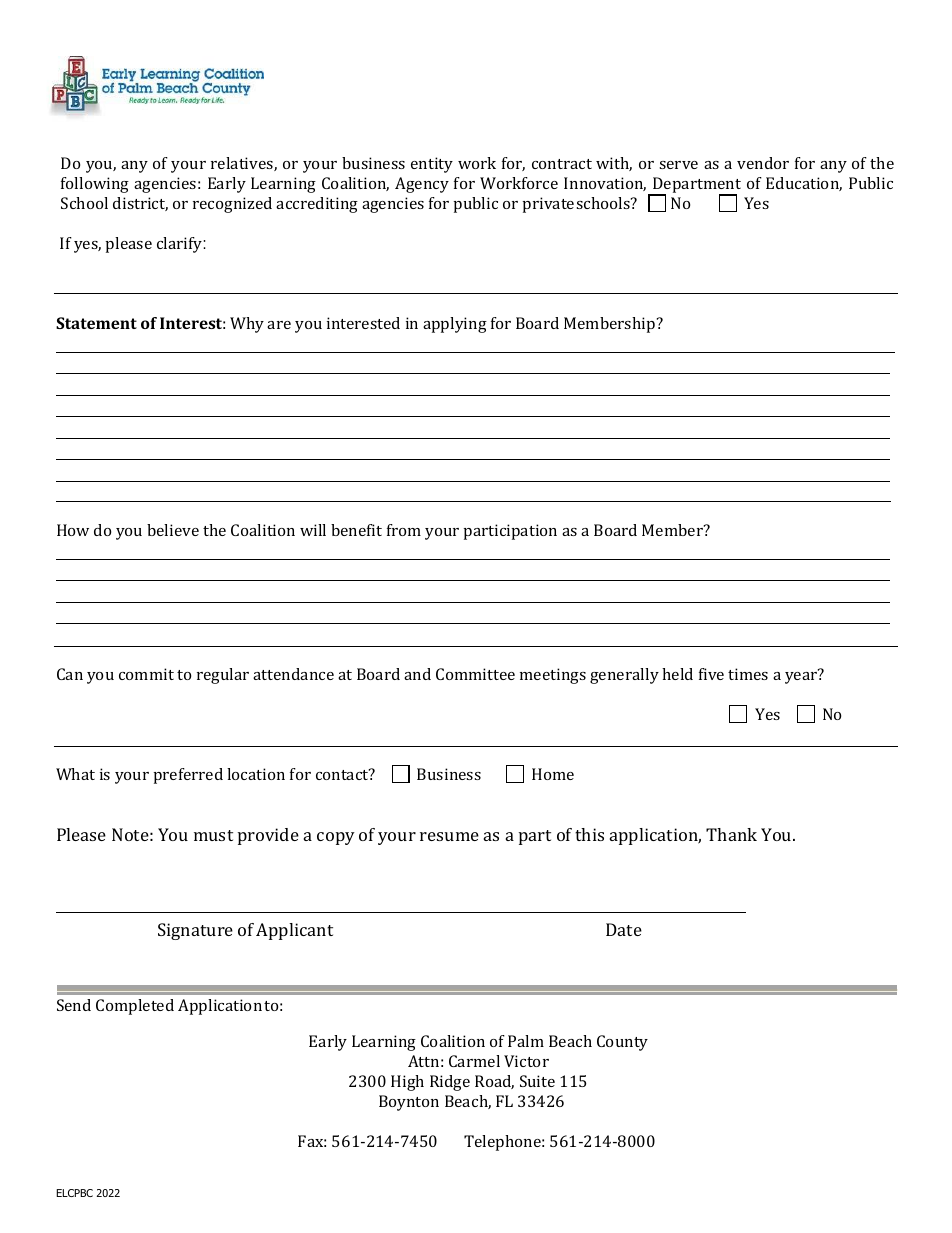 Image resolution: width=952 pixels, height=1233 pixels. I want to click on Thank, so click(731, 834).
